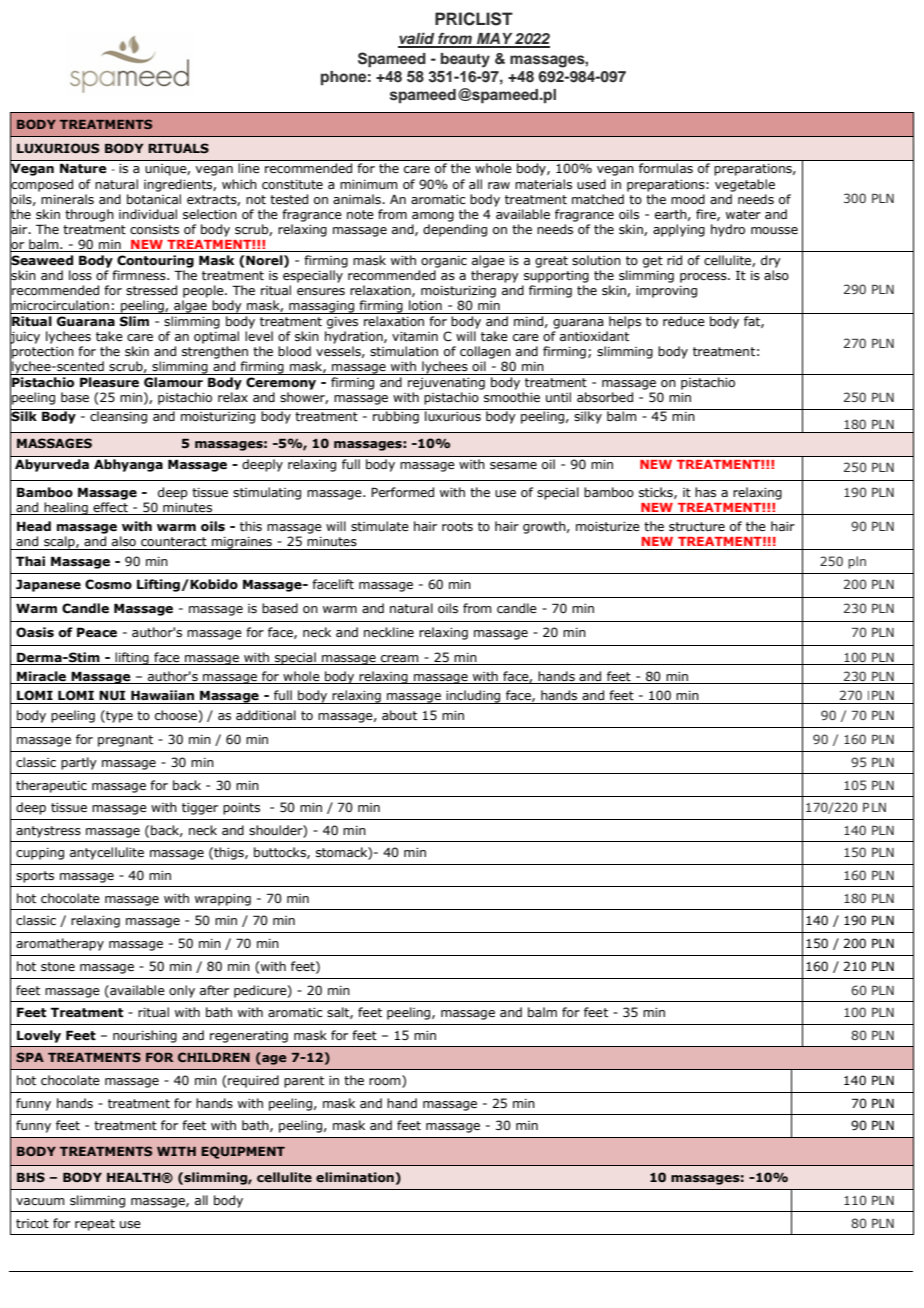  I want to click on Peace, so click(97, 632).
